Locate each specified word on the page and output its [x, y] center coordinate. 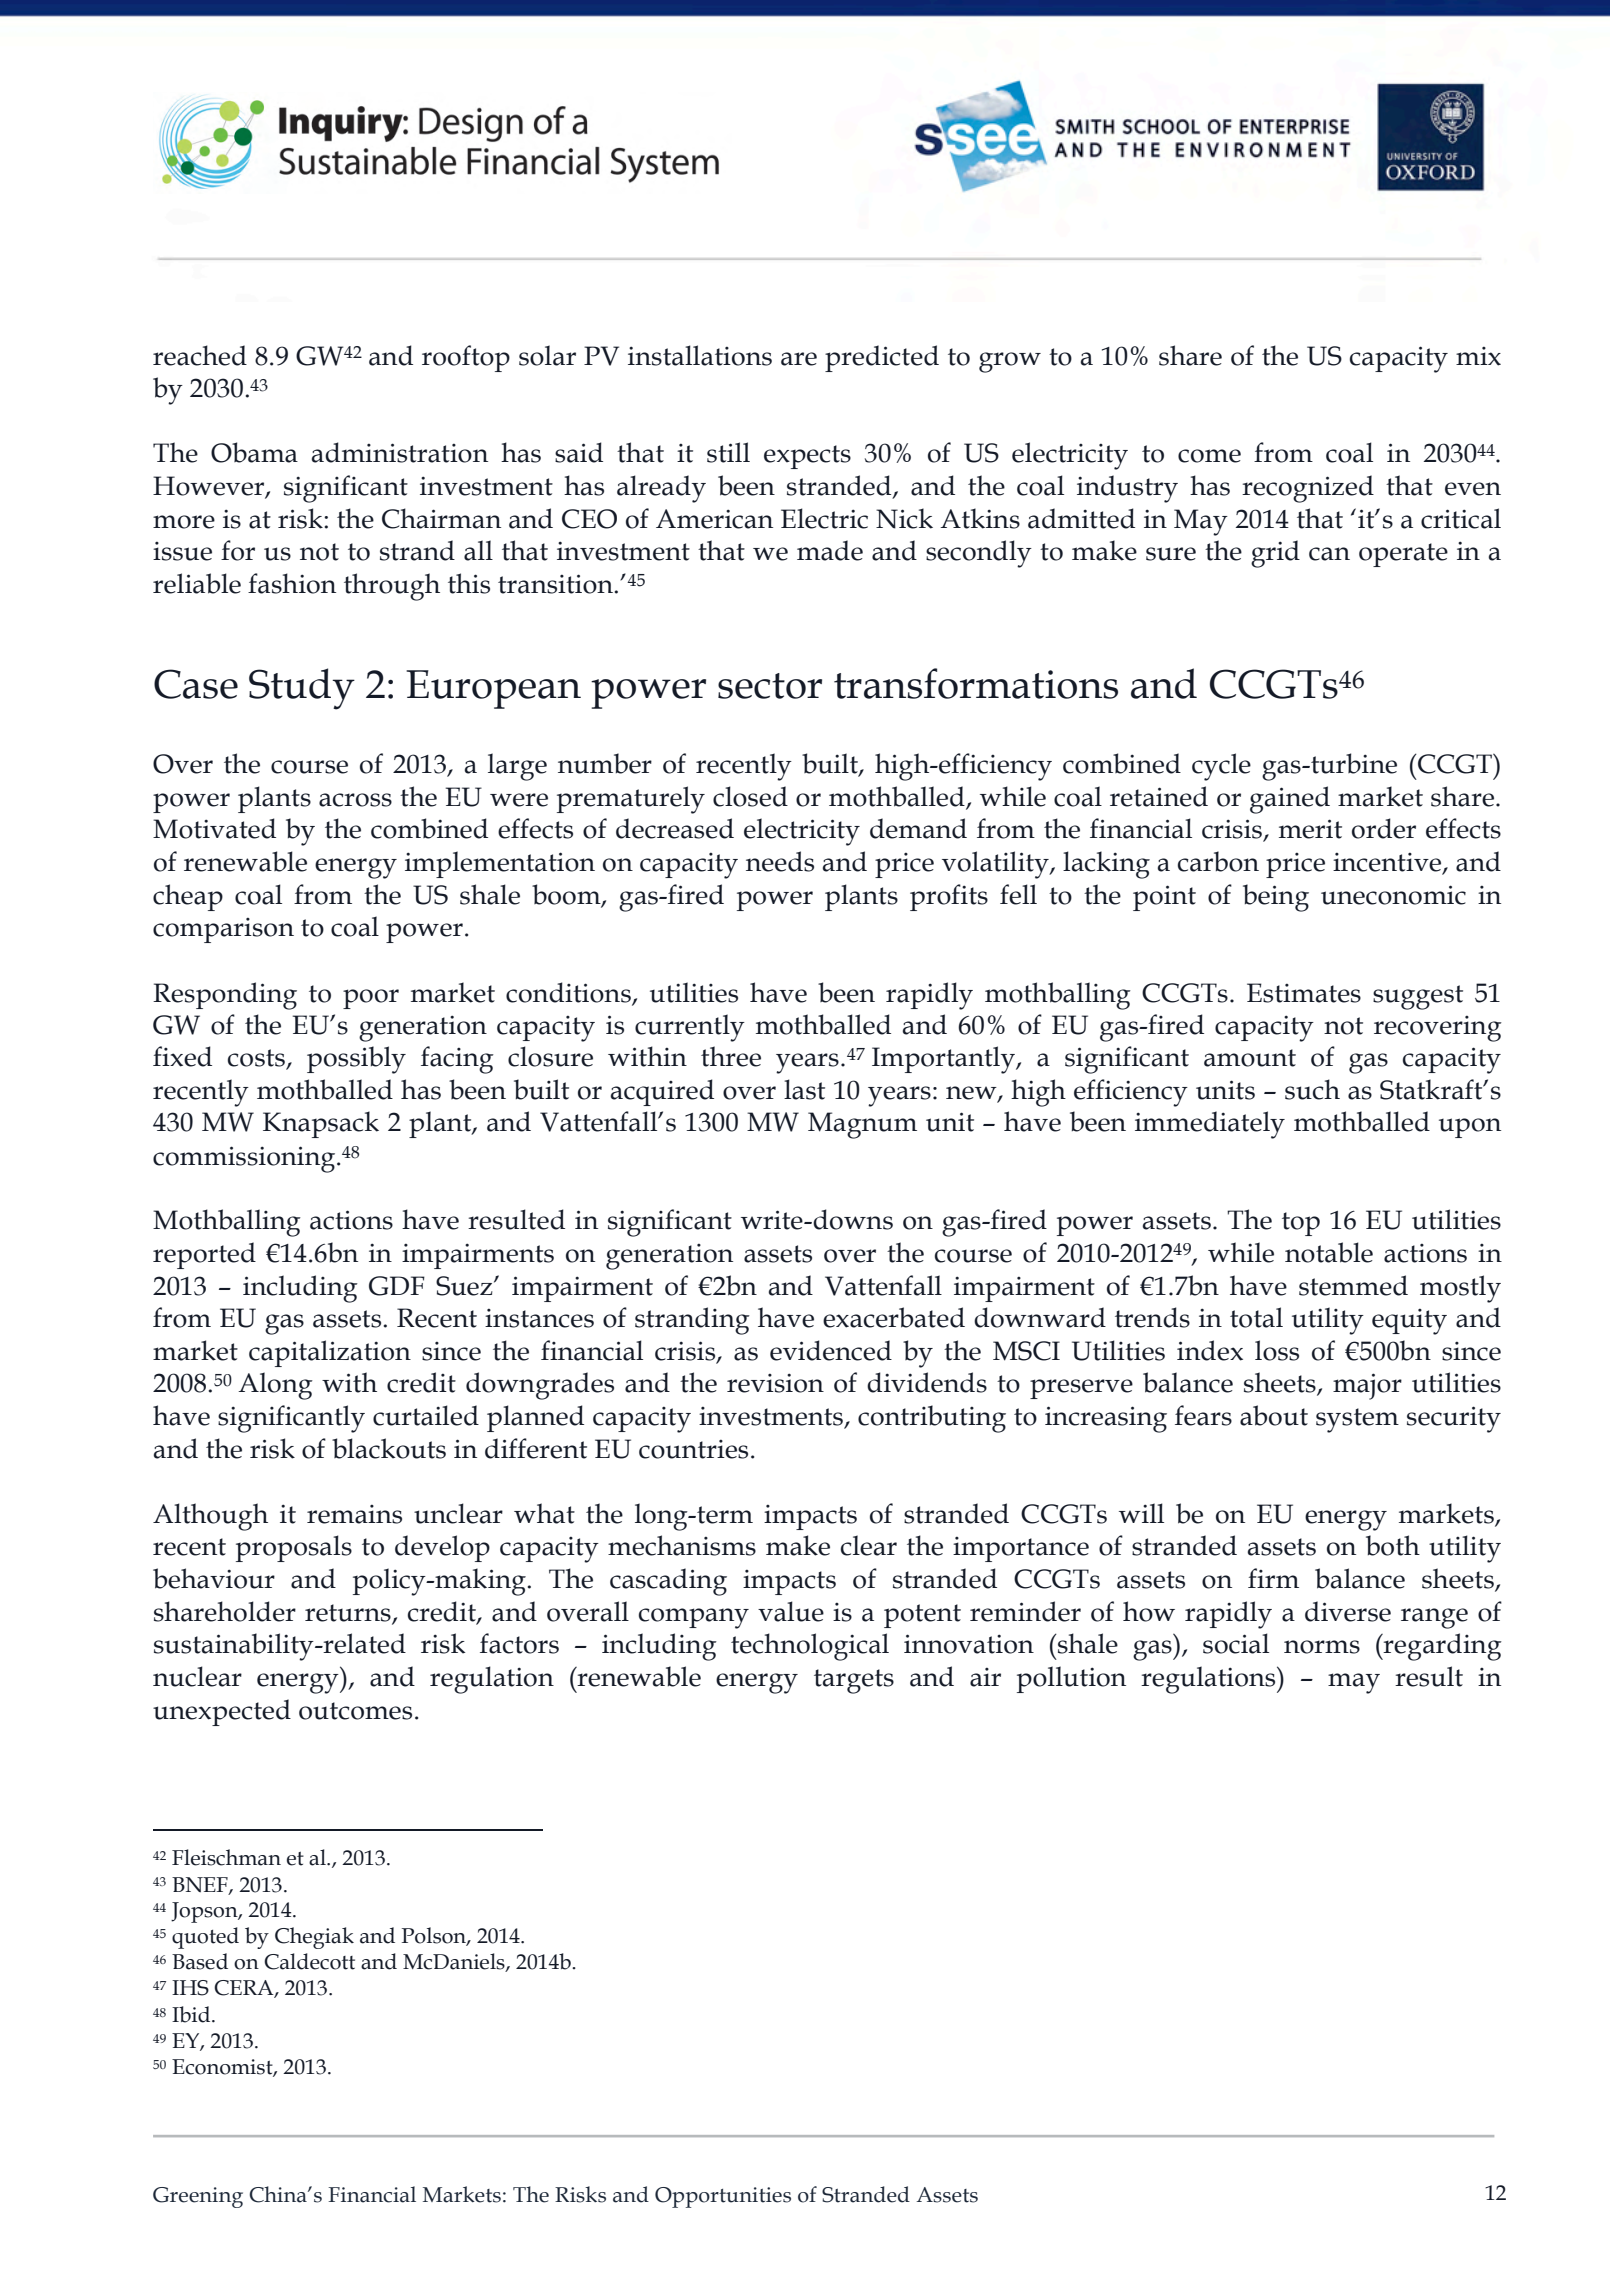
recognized [1308, 489]
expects [807, 457]
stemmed [1353, 1285]
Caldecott [309, 1961]
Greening [198, 2197]
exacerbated [894, 1317]
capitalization [330, 1353]
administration [400, 452]
